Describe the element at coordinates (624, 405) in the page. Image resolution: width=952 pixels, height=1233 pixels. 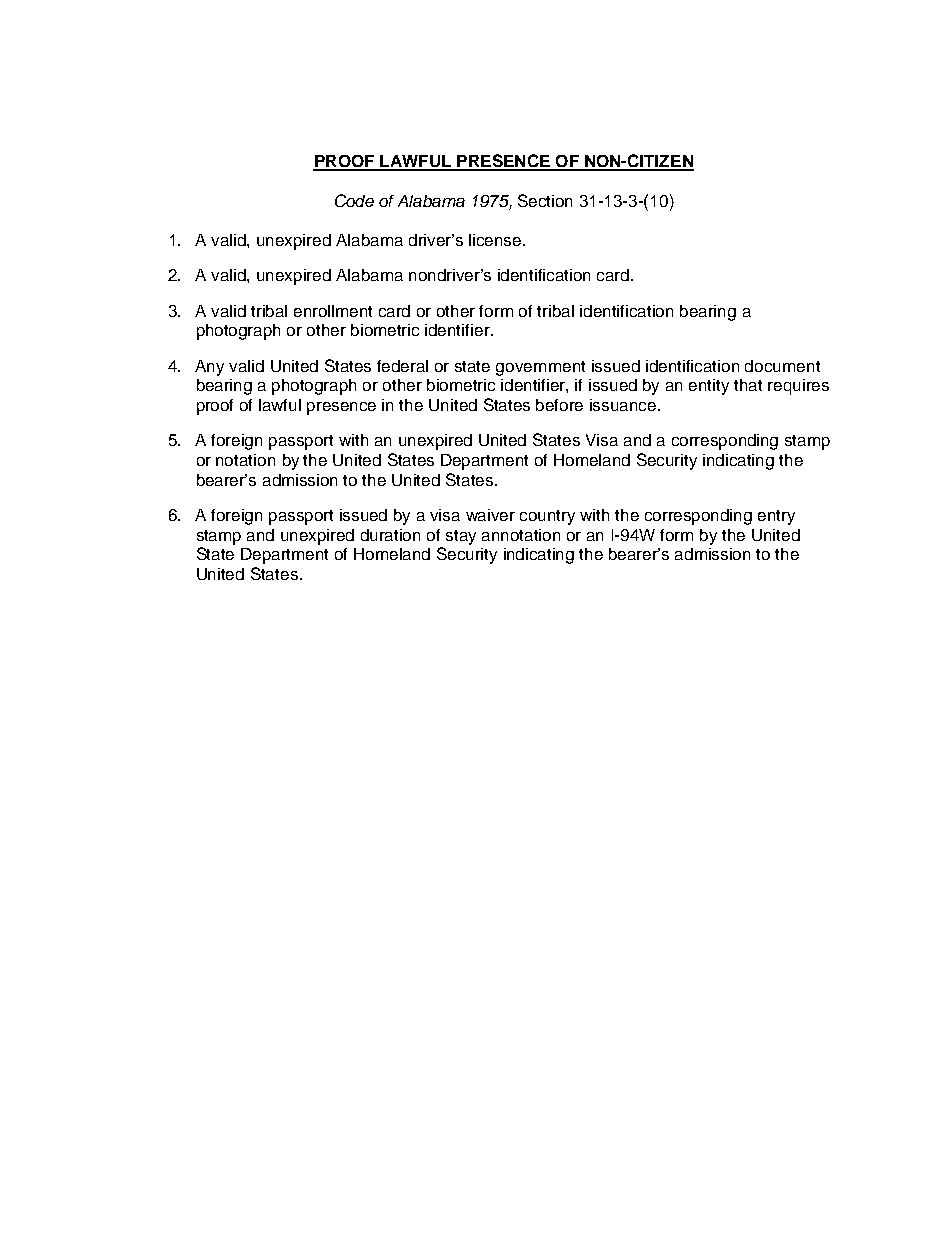
I see `issuance` at that location.
